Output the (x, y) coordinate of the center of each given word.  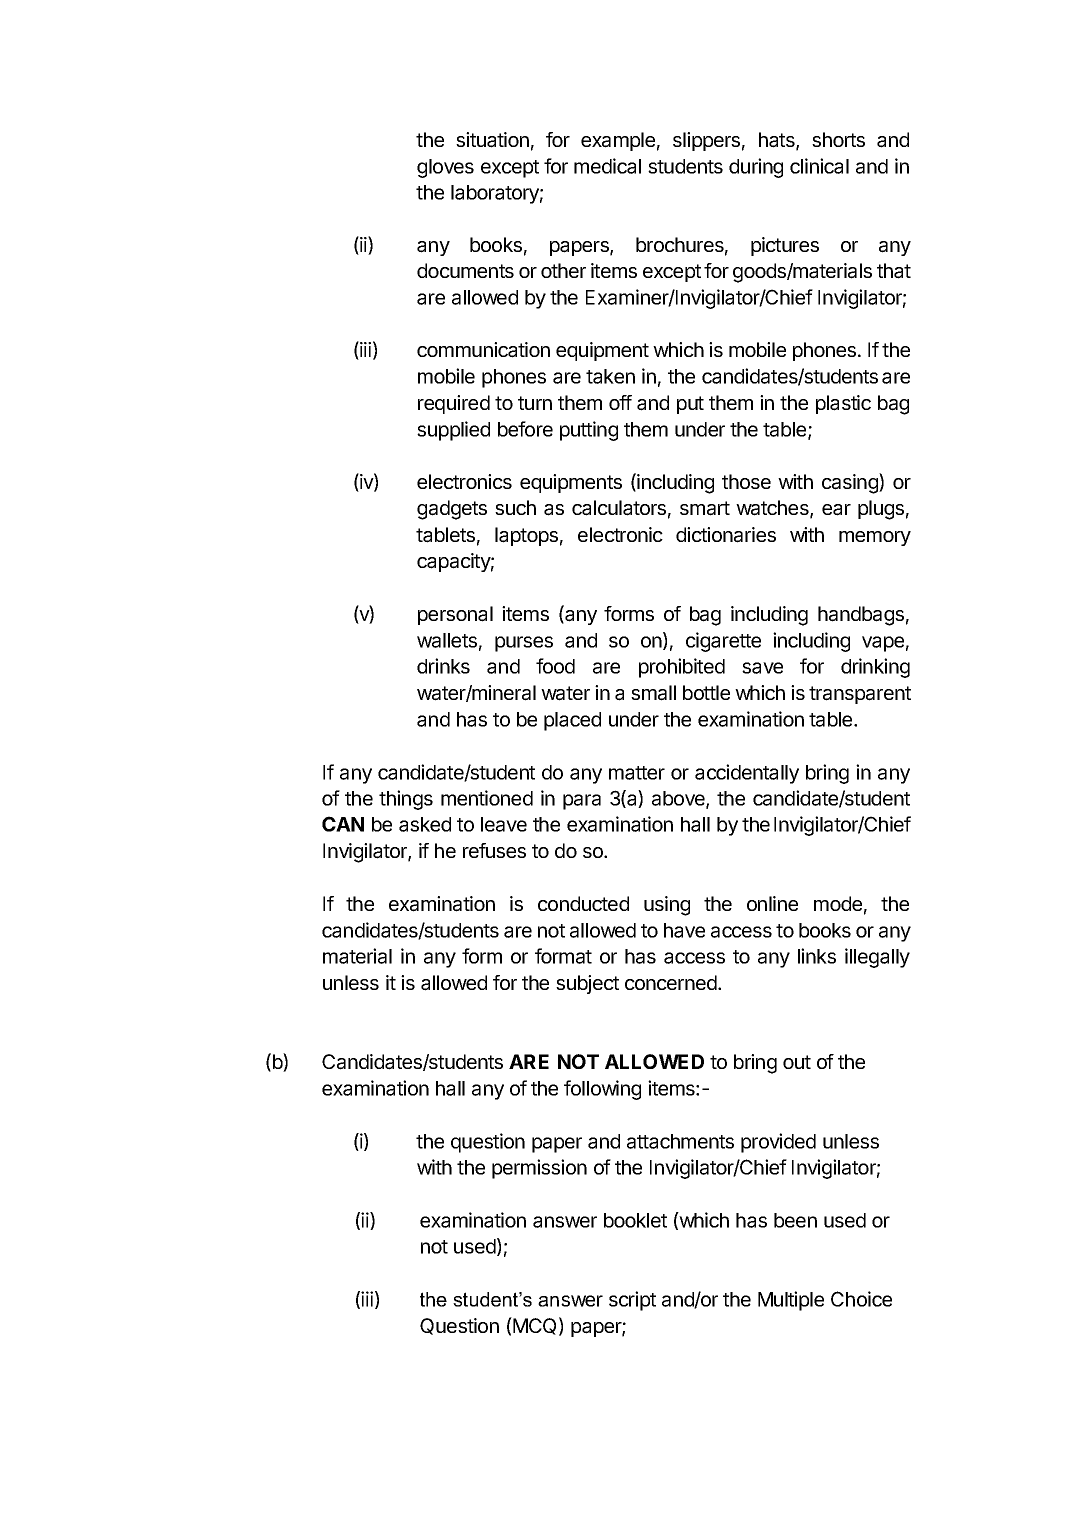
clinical (819, 166)
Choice (861, 1299)
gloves (445, 168)
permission (539, 1169)
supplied (453, 431)
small (653, 693)
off (620, 402)
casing (851, 483)
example (618, 141)
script (632, 1301)
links (817, 956)
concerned (672, 982)
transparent (860, 695)
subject (587, 984)
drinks (443, 666)
